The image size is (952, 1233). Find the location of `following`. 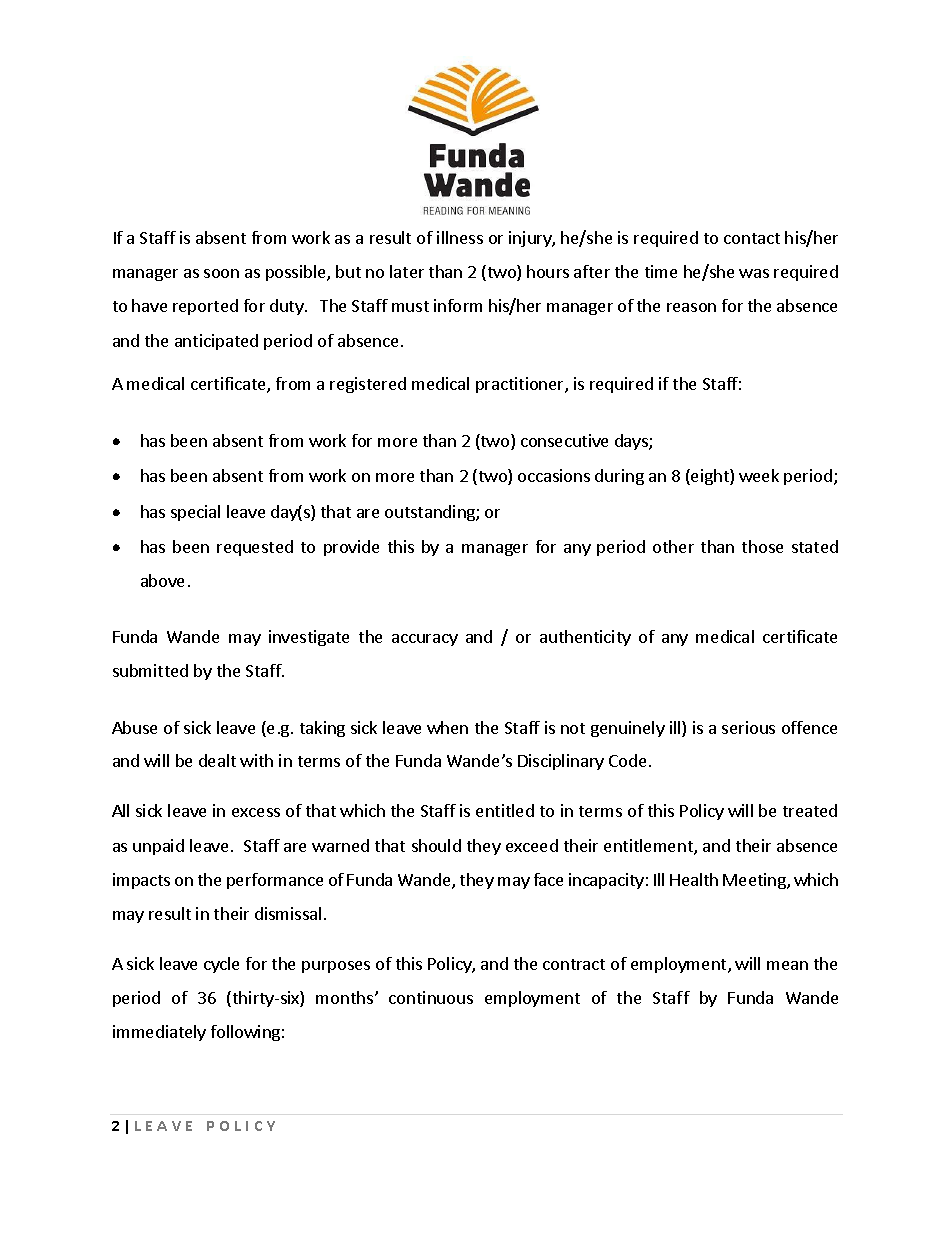

following is located at coordinates (245, 1033).
